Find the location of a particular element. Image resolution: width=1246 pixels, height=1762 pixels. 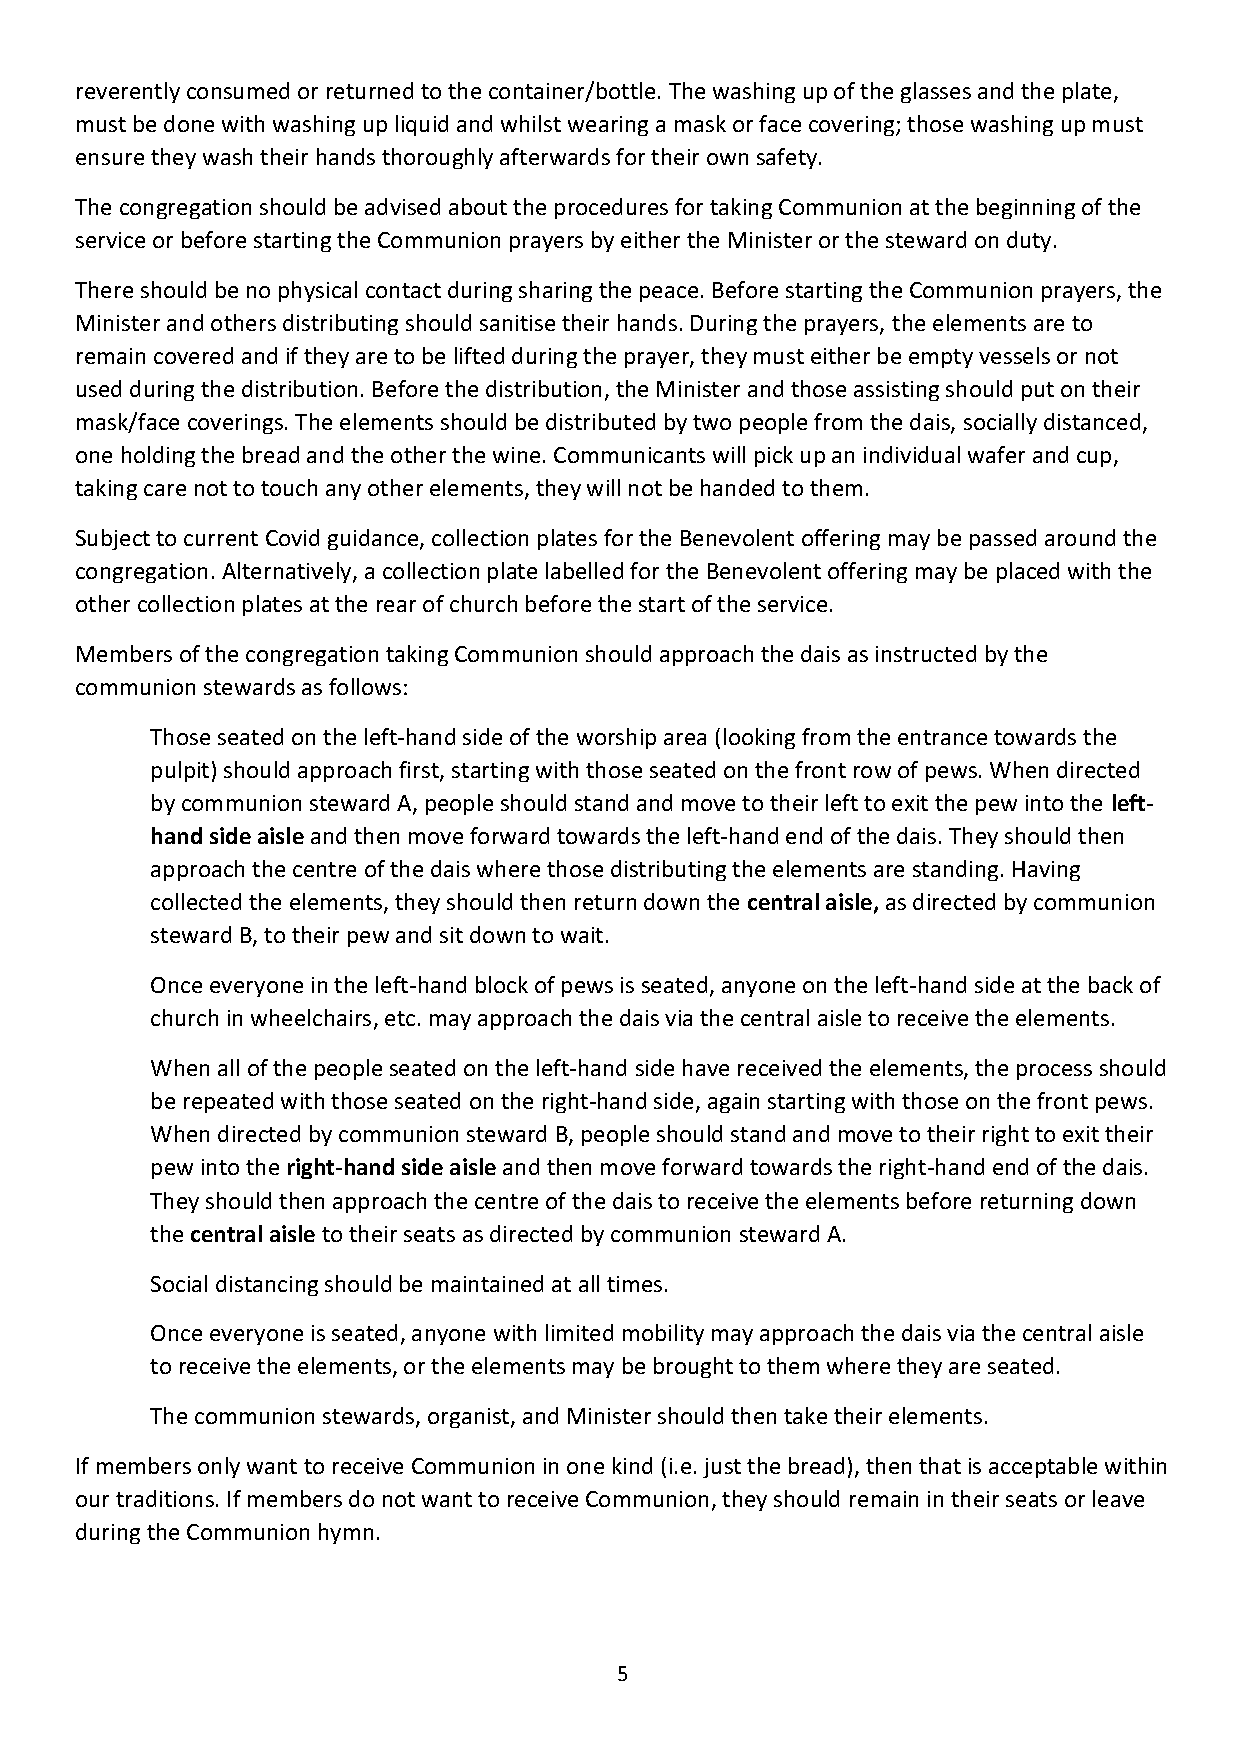

worship is located at coordinates (616, 738).
